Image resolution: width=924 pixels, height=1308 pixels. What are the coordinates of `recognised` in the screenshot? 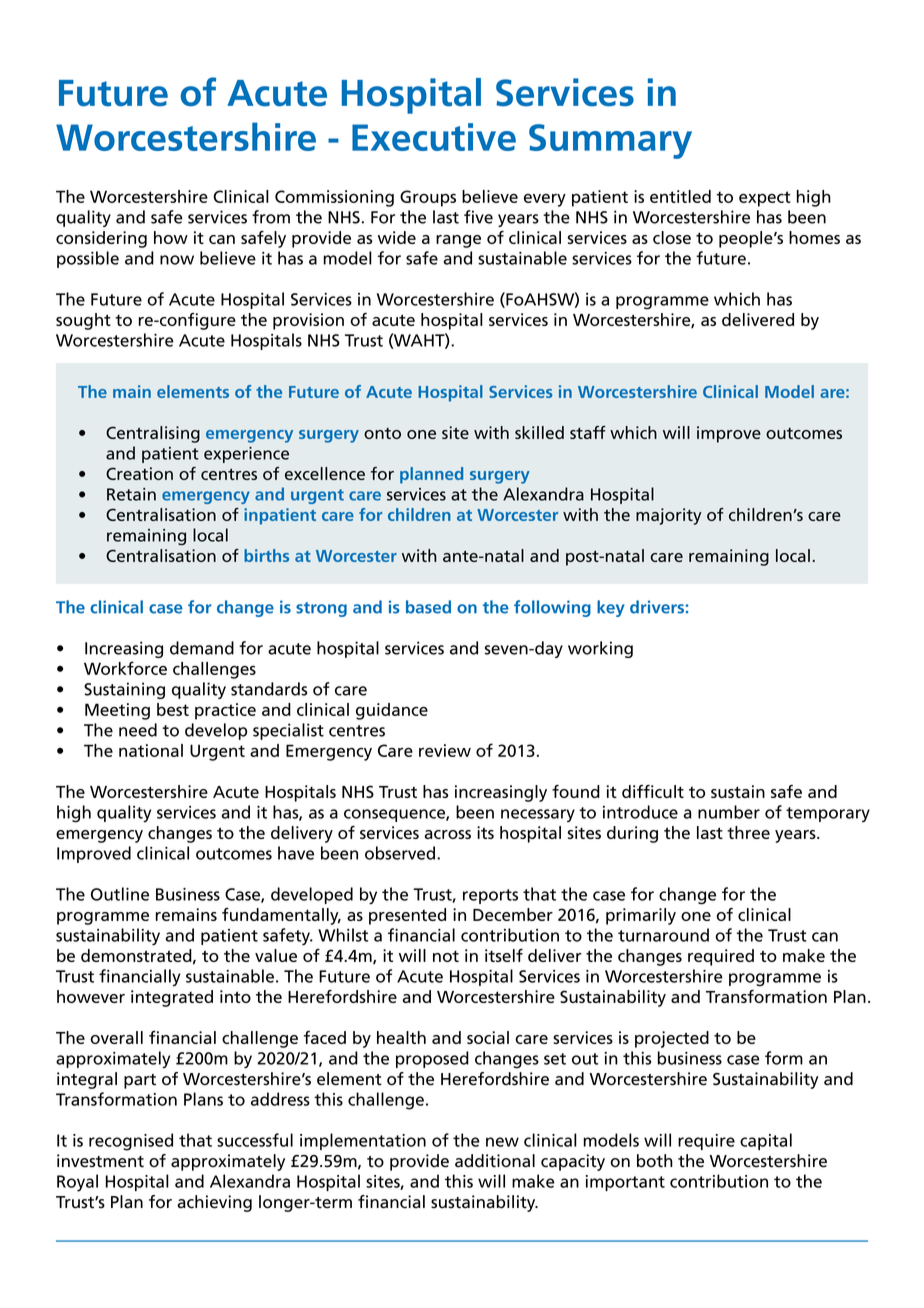 It's located at (131, 1142).
